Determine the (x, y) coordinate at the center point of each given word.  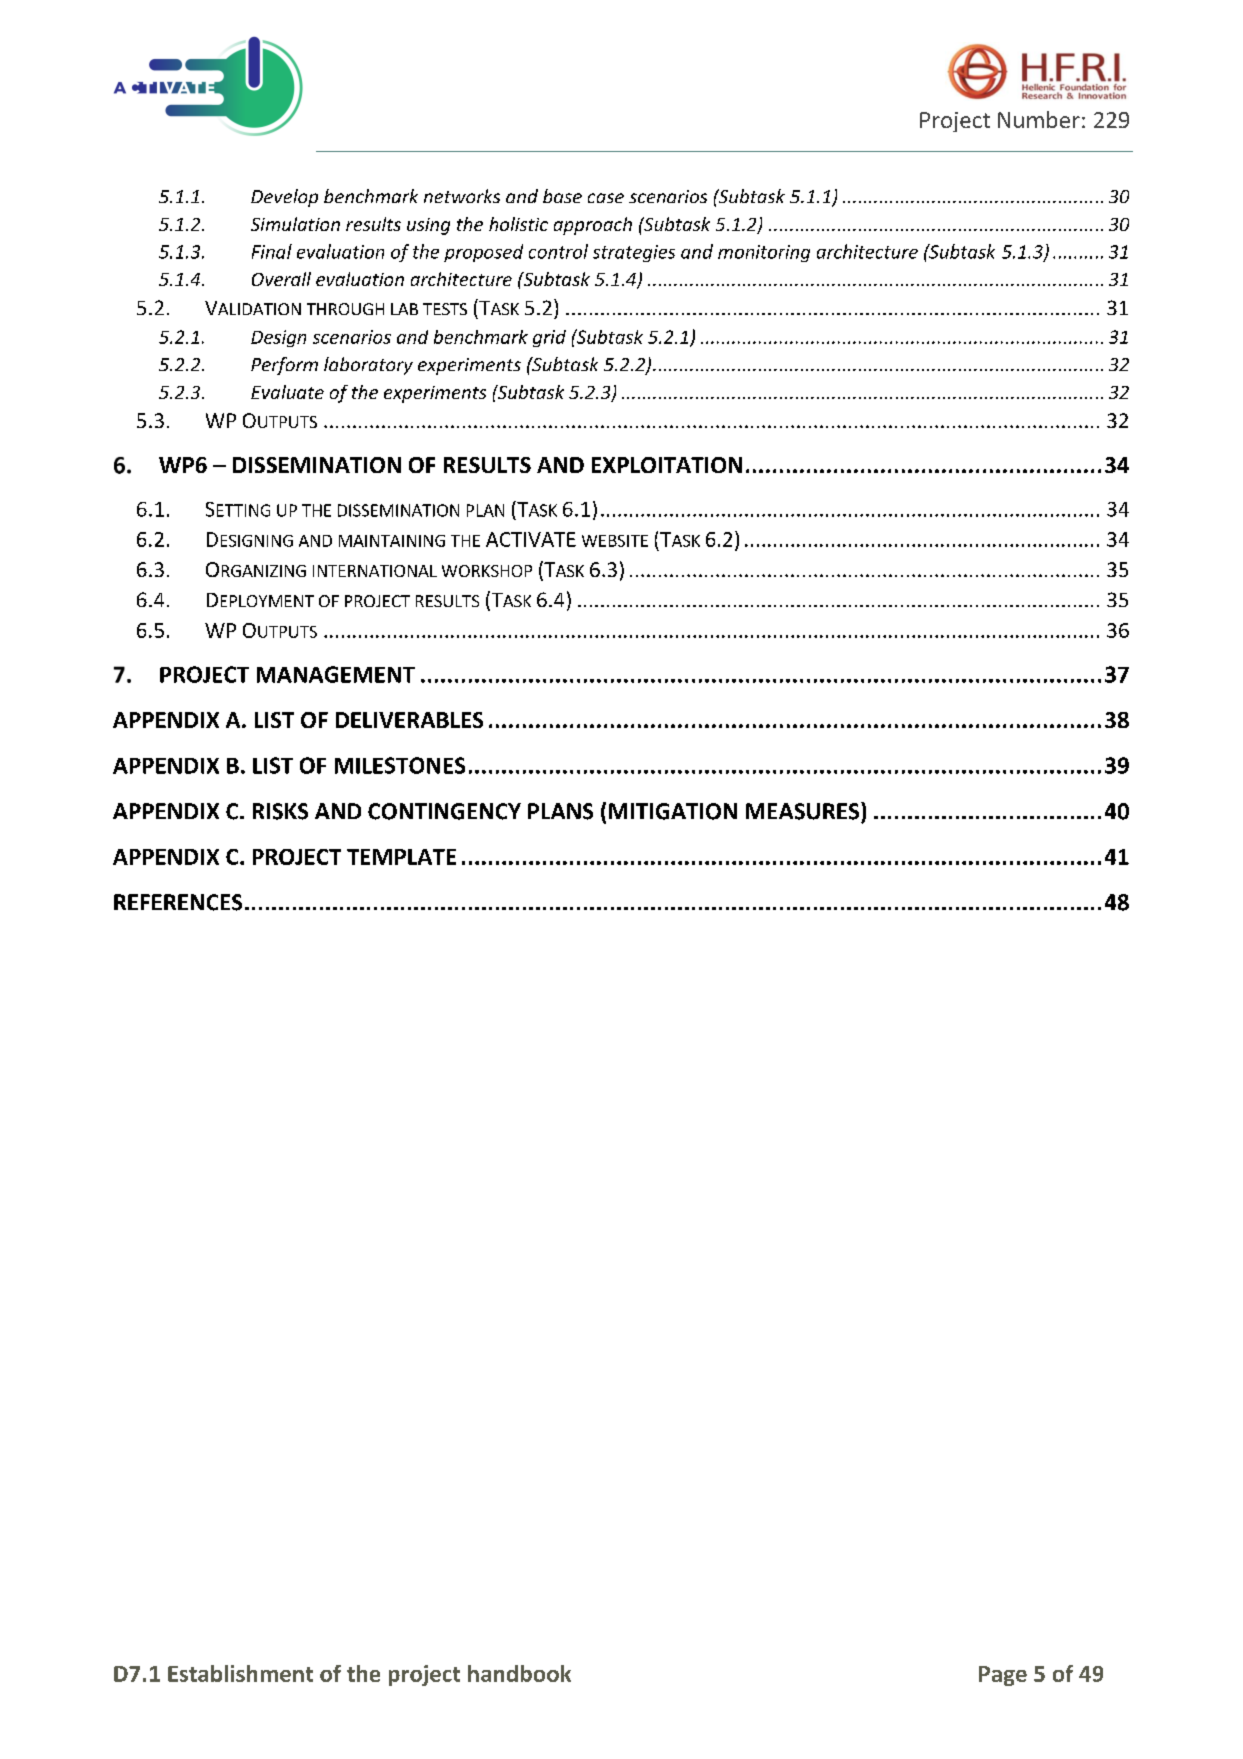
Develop (284, 198)
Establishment (240, 1673)
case (606, 198)
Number (1039, 119)
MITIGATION (673, 811)
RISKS (280, 811)
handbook (519, 1673)
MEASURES (804, 811)
